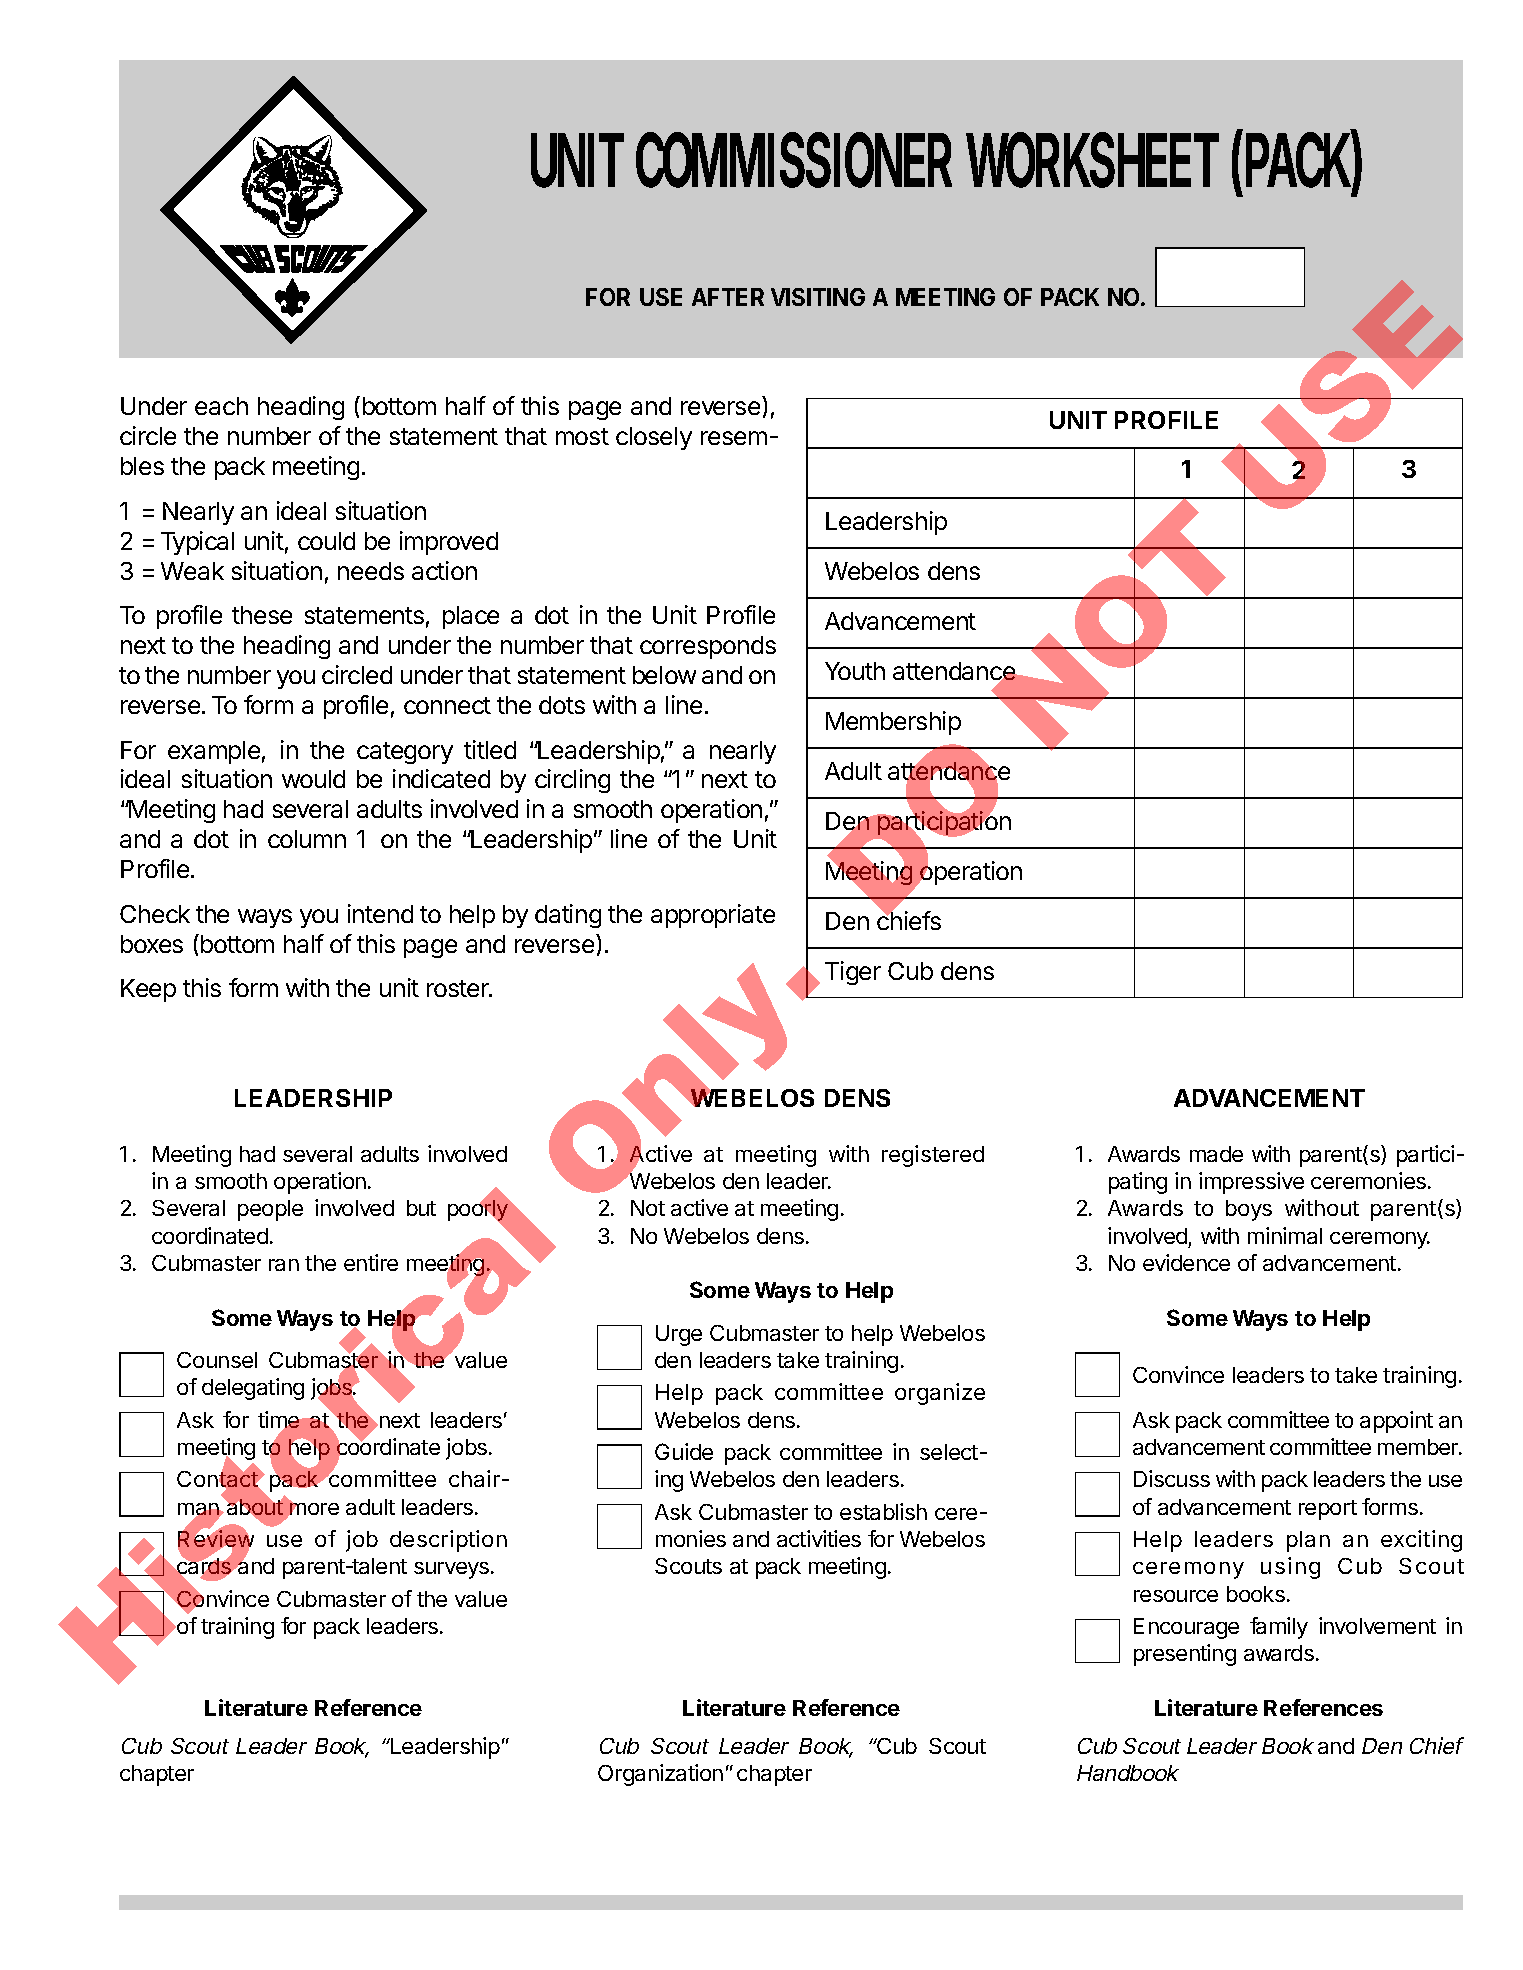  Describe the element at coordinates (1092, 160) in the screenshot. I see `WORKSHEET` at that location.
